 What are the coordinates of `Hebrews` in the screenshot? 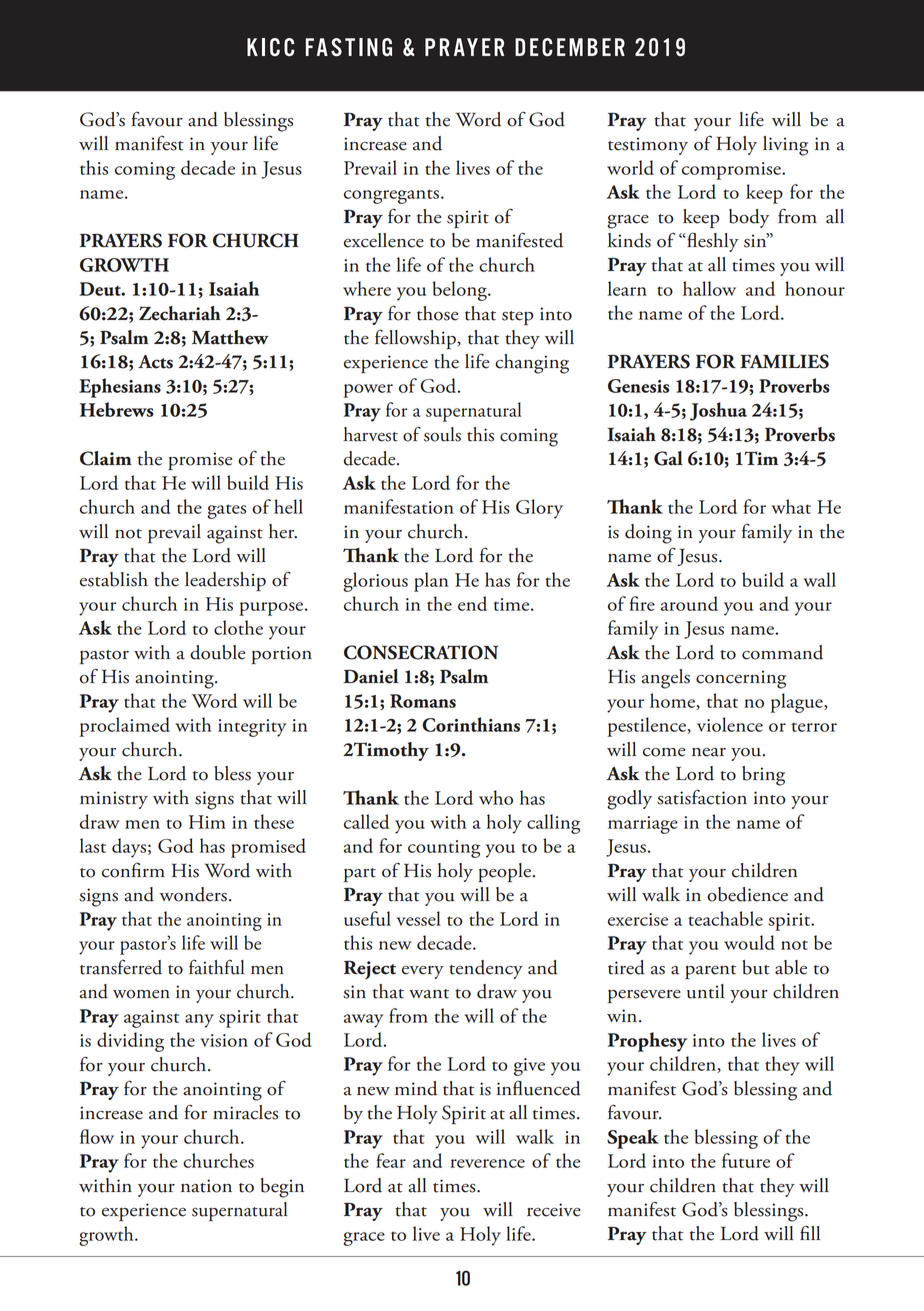 It's located at (117, 409).
